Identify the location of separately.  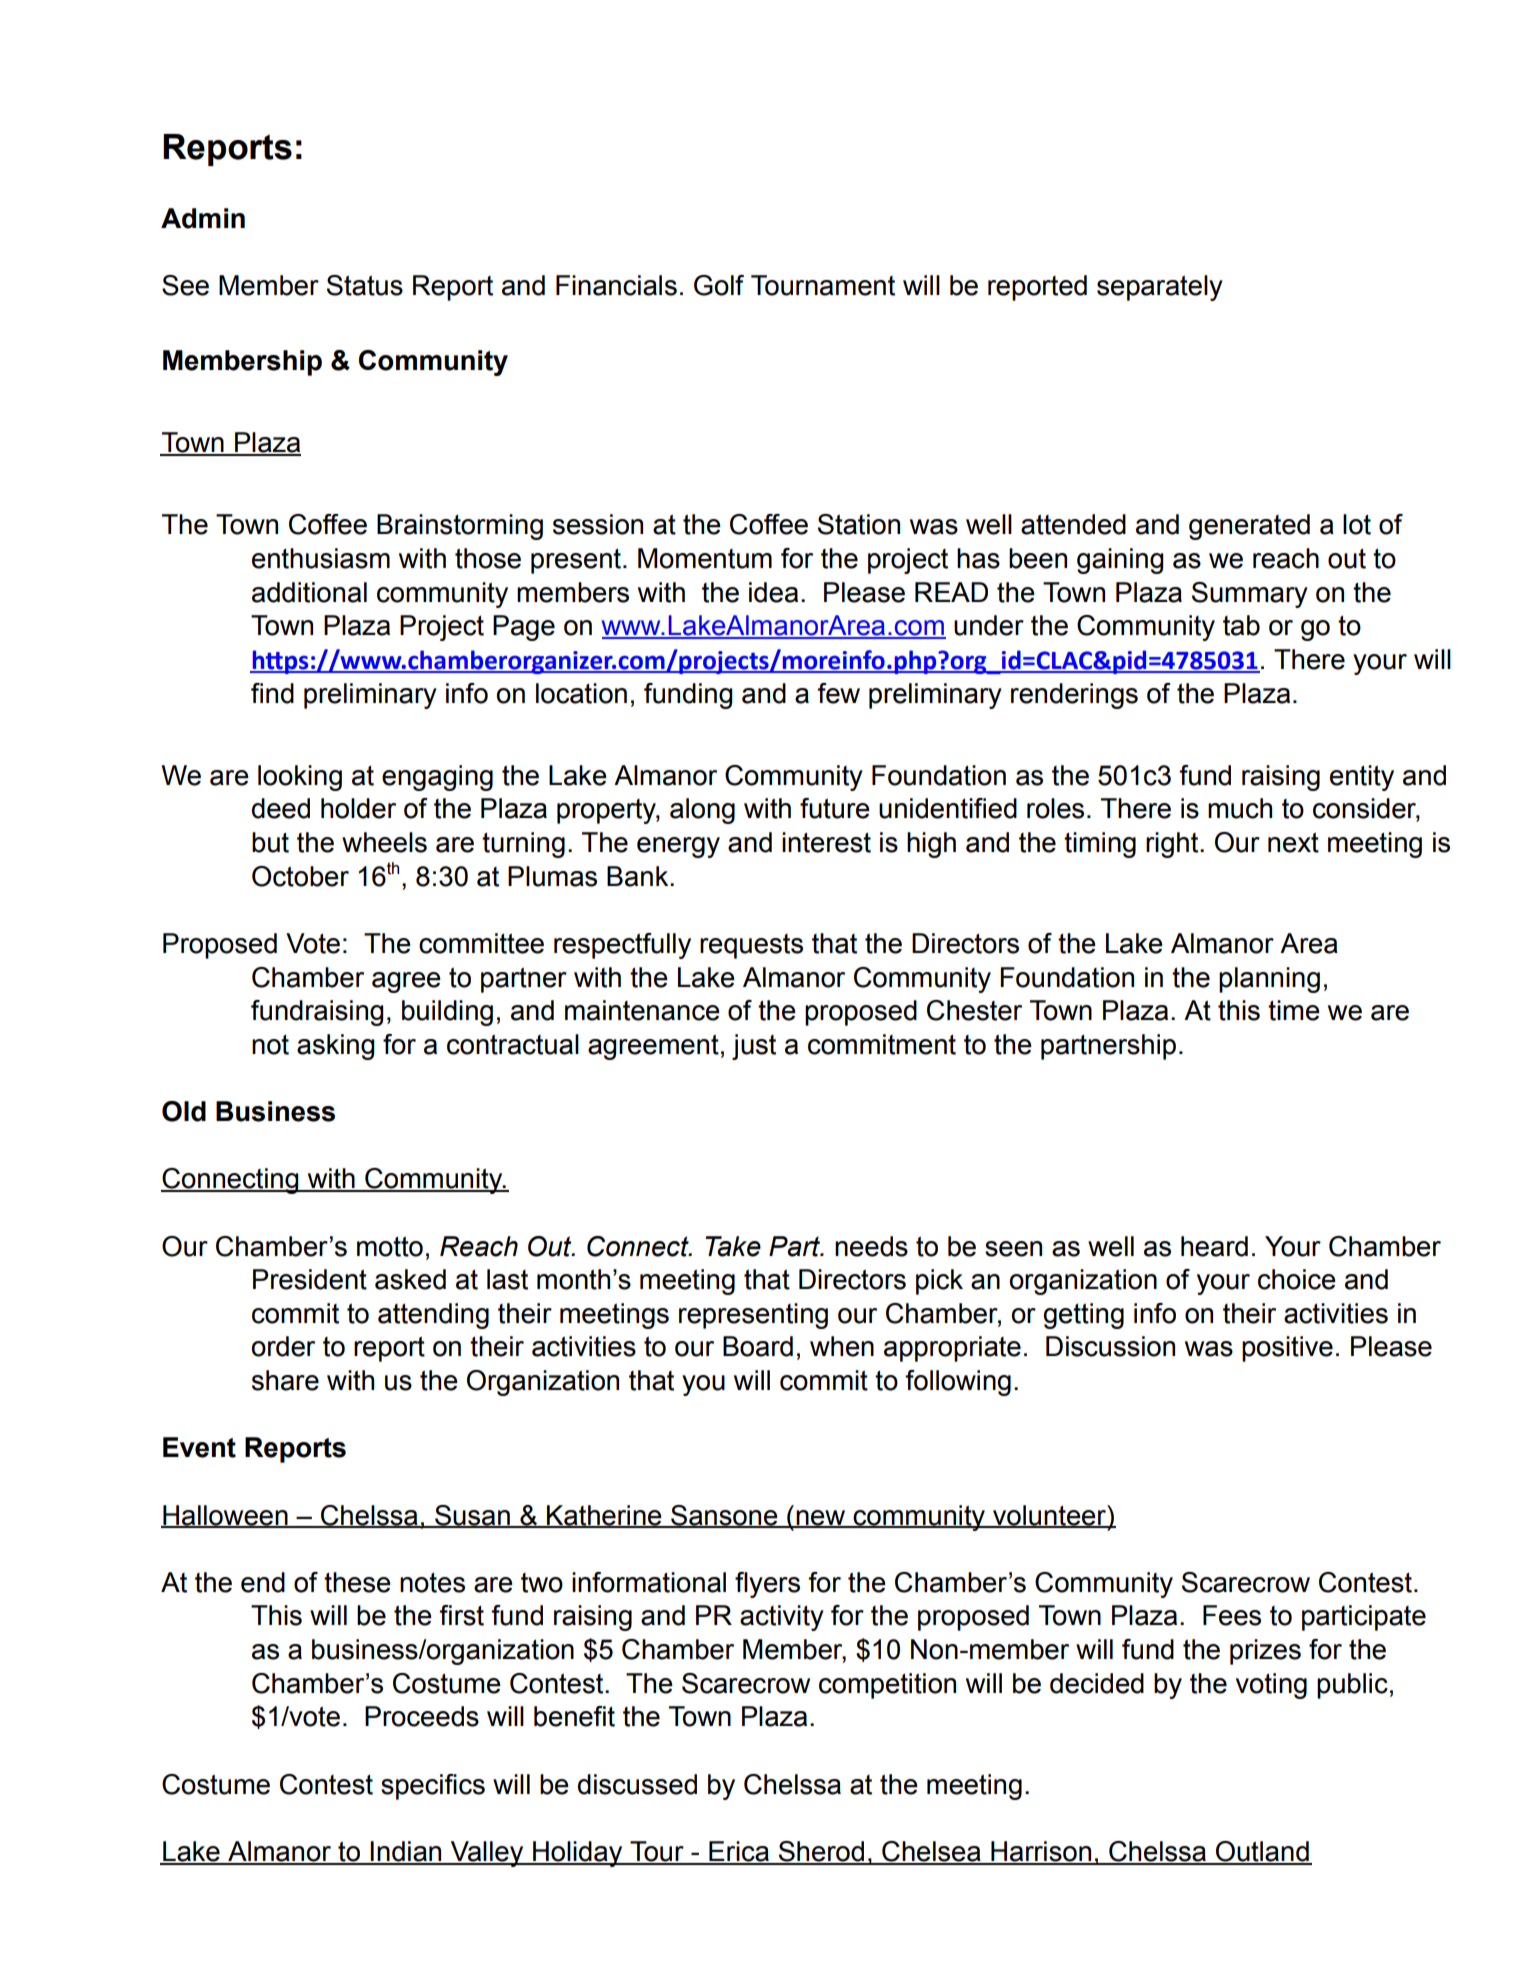
(1160, 288).
